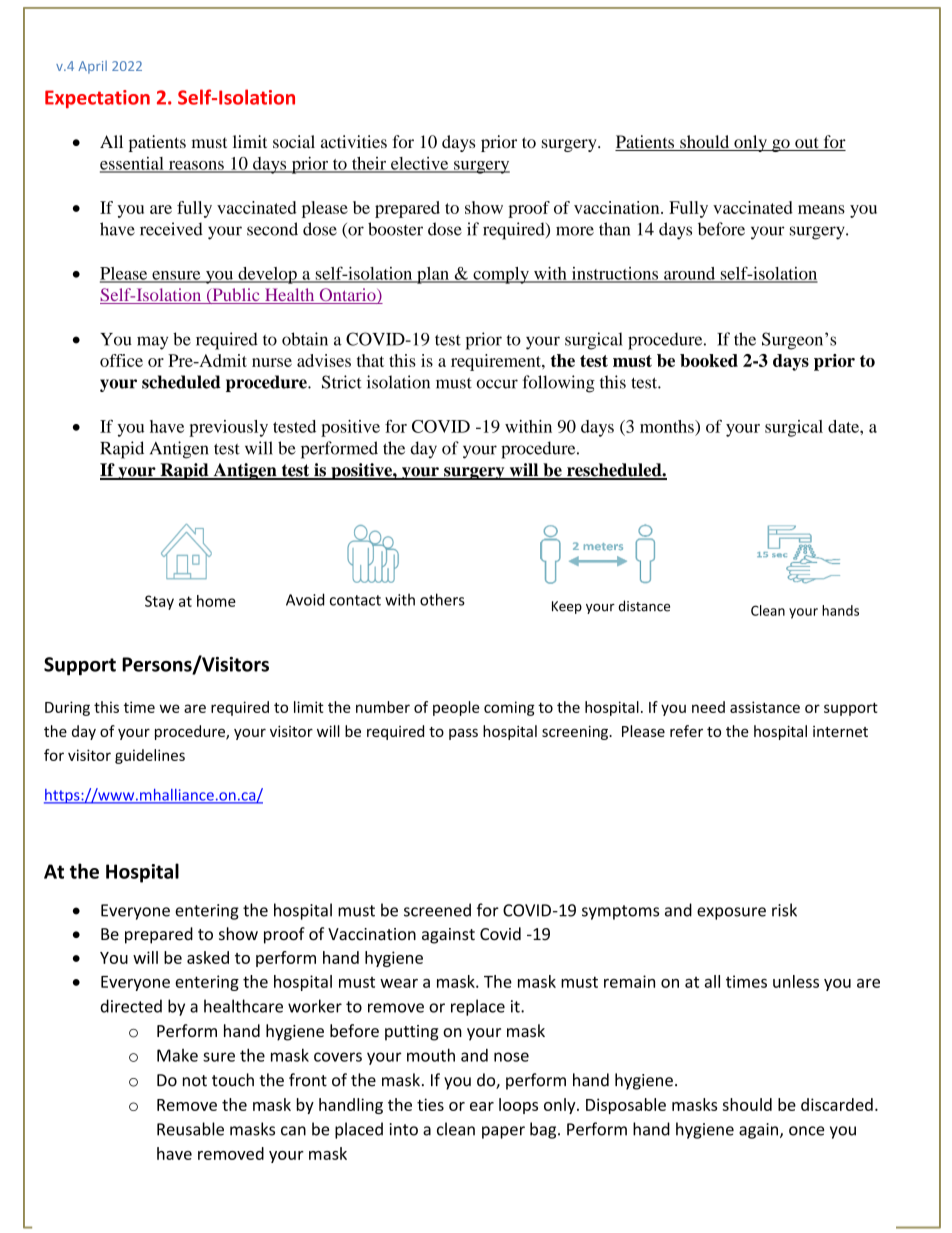  I want to click on develop, so click(267, 275).
